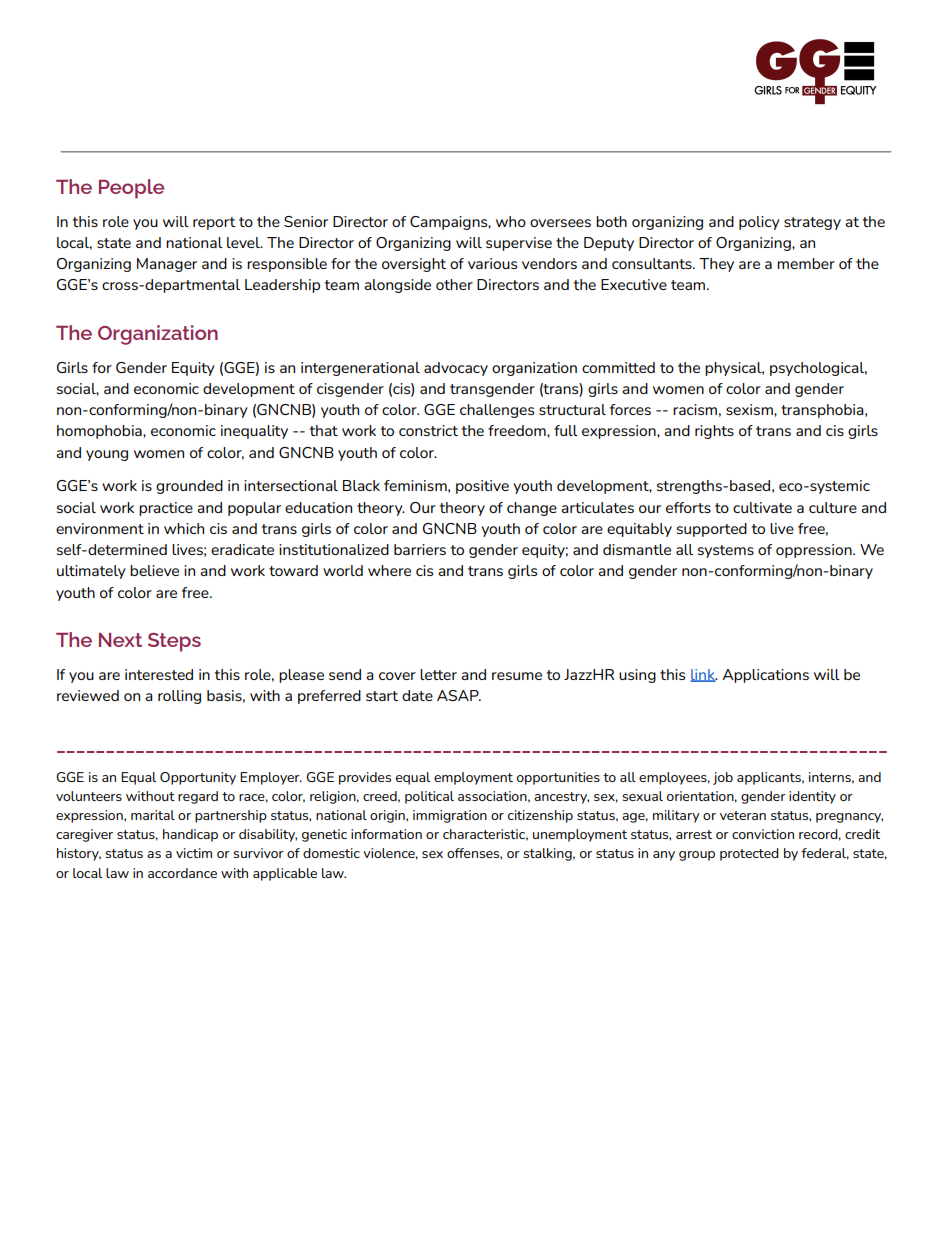 The width and height of the image is (952, 1233). Describe the element at coordinates (749, 854) in the image. I see `protected` at that location.
